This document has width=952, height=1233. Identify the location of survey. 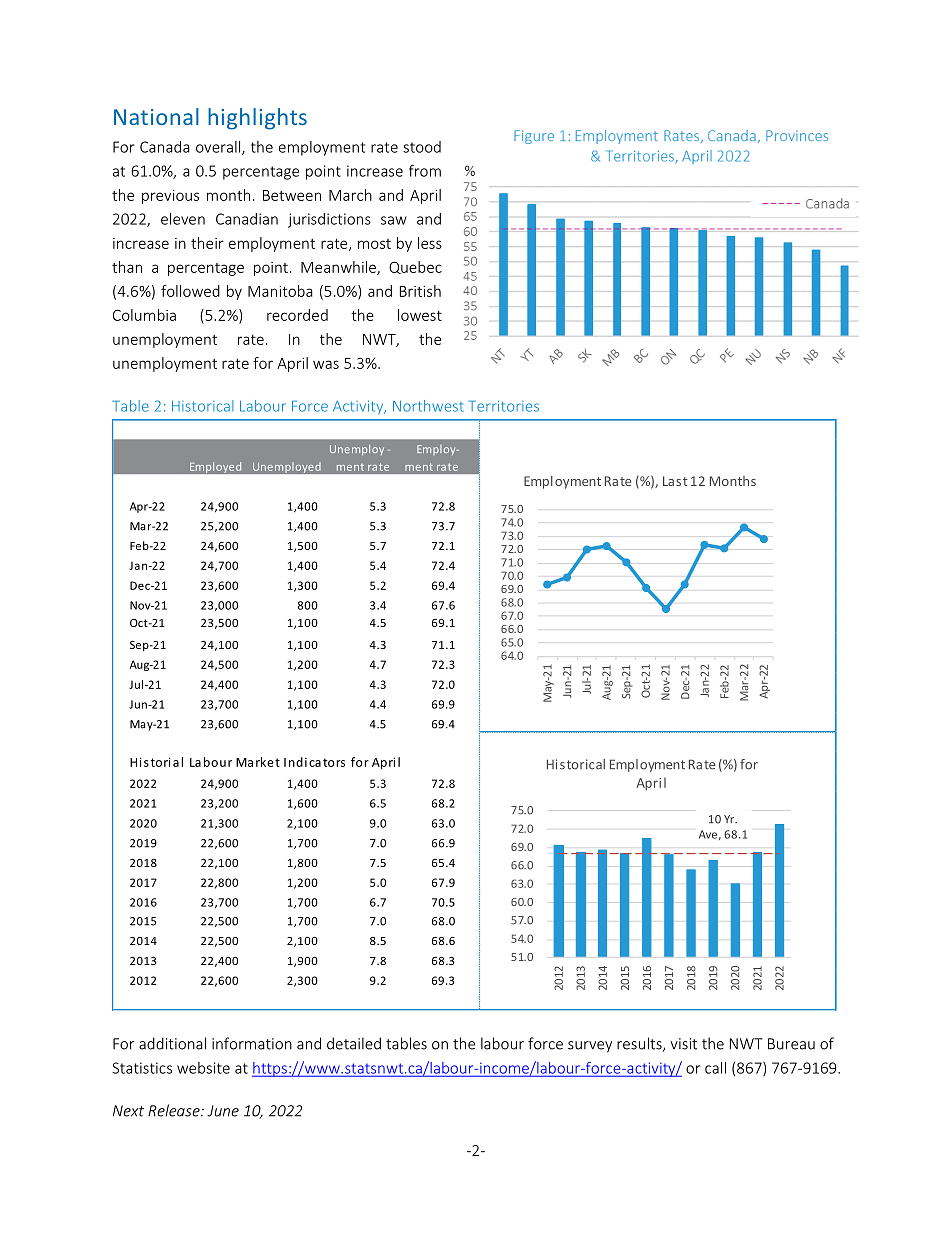
(590, 1047).
